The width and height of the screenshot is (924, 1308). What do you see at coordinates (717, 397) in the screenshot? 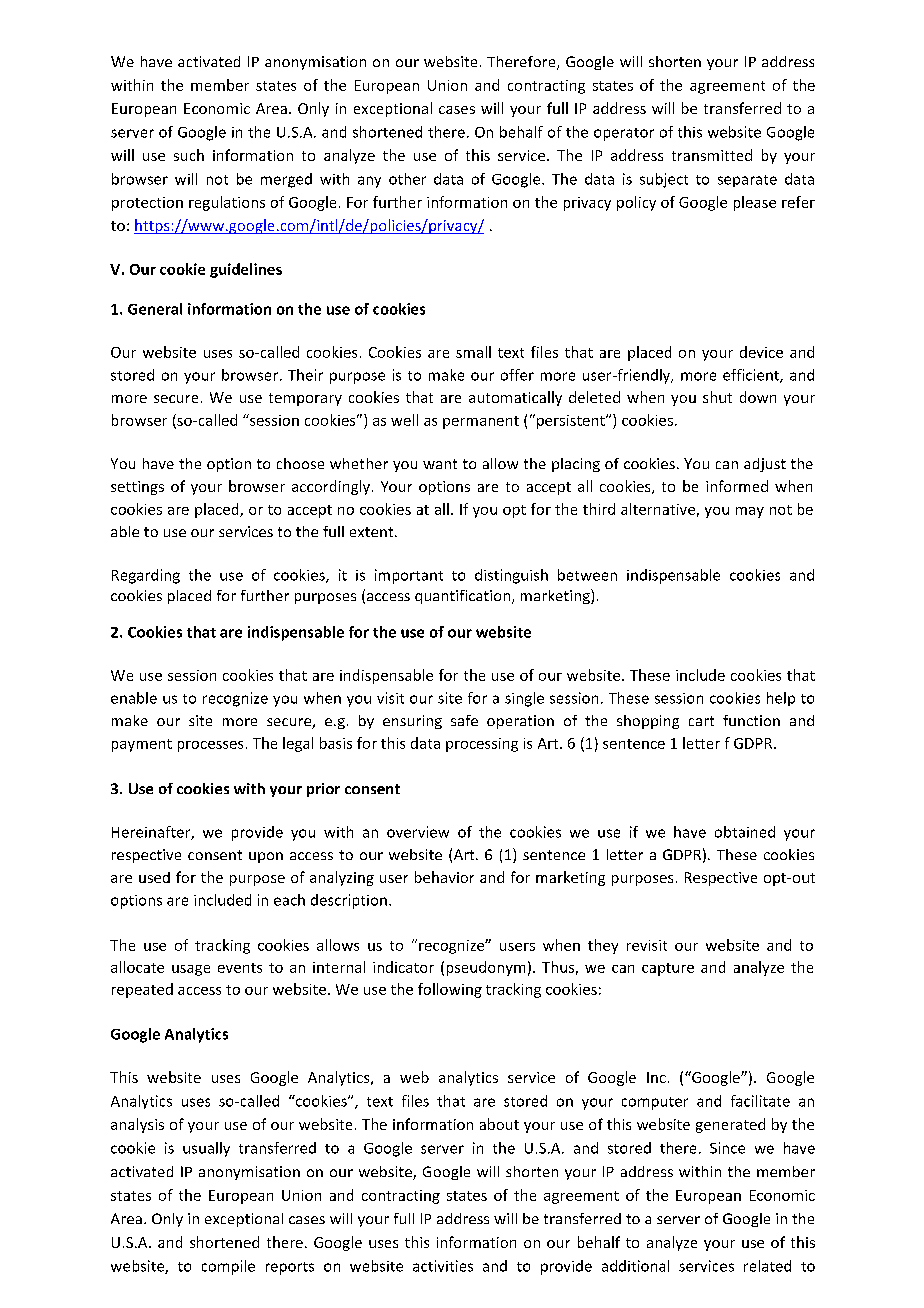
I see `shut` at bounding box center [717, 397].
